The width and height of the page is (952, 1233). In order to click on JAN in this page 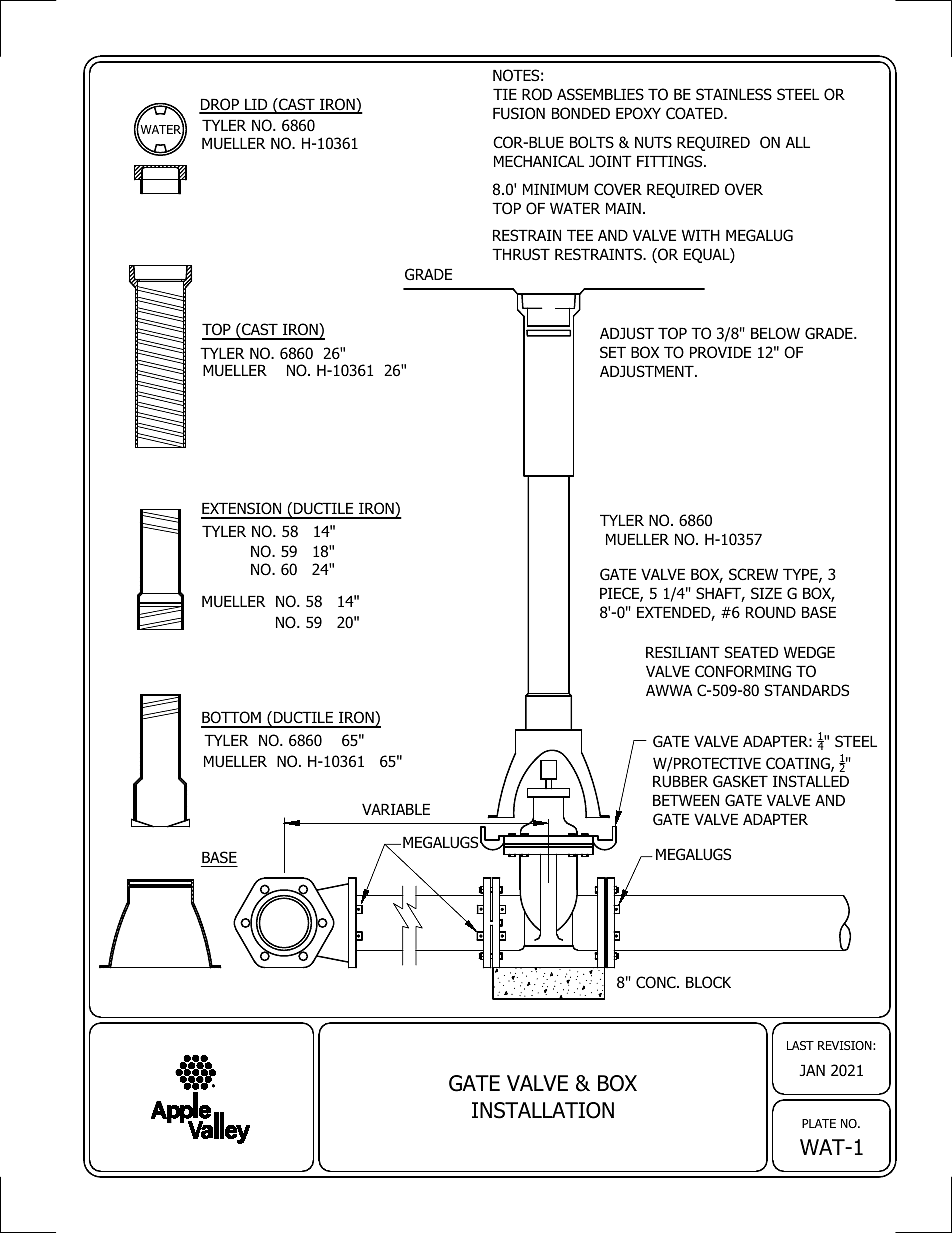, I will do `click(812, 1070)`.
